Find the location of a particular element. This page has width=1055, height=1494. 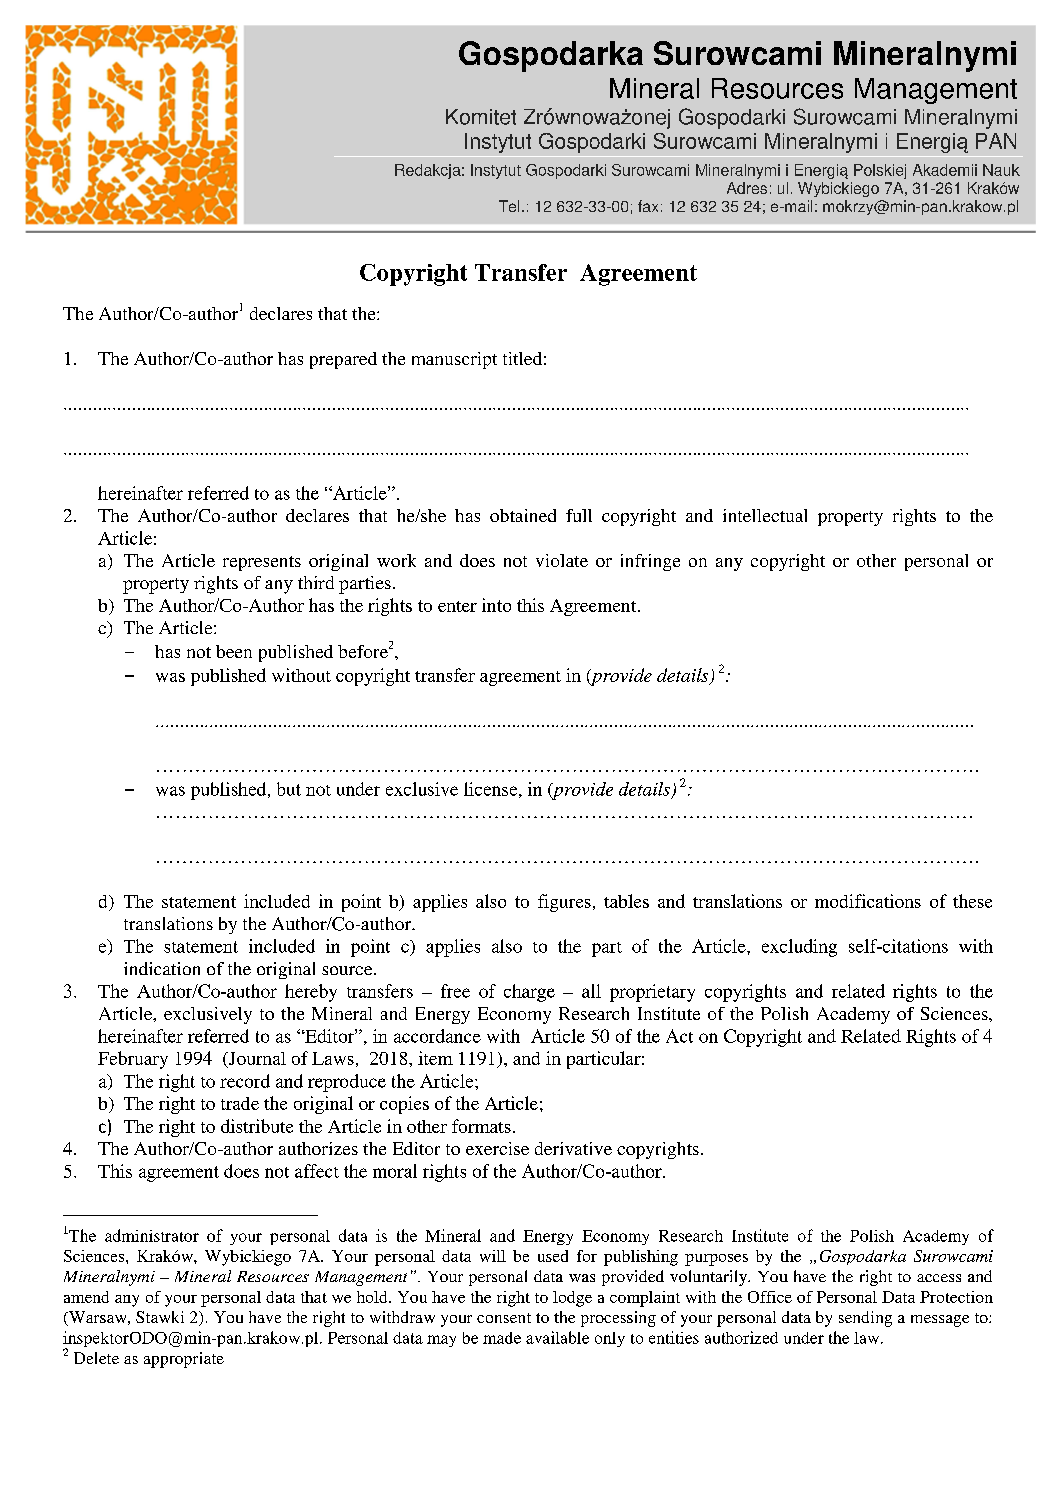

charge is located at coordinates (529, 993).
